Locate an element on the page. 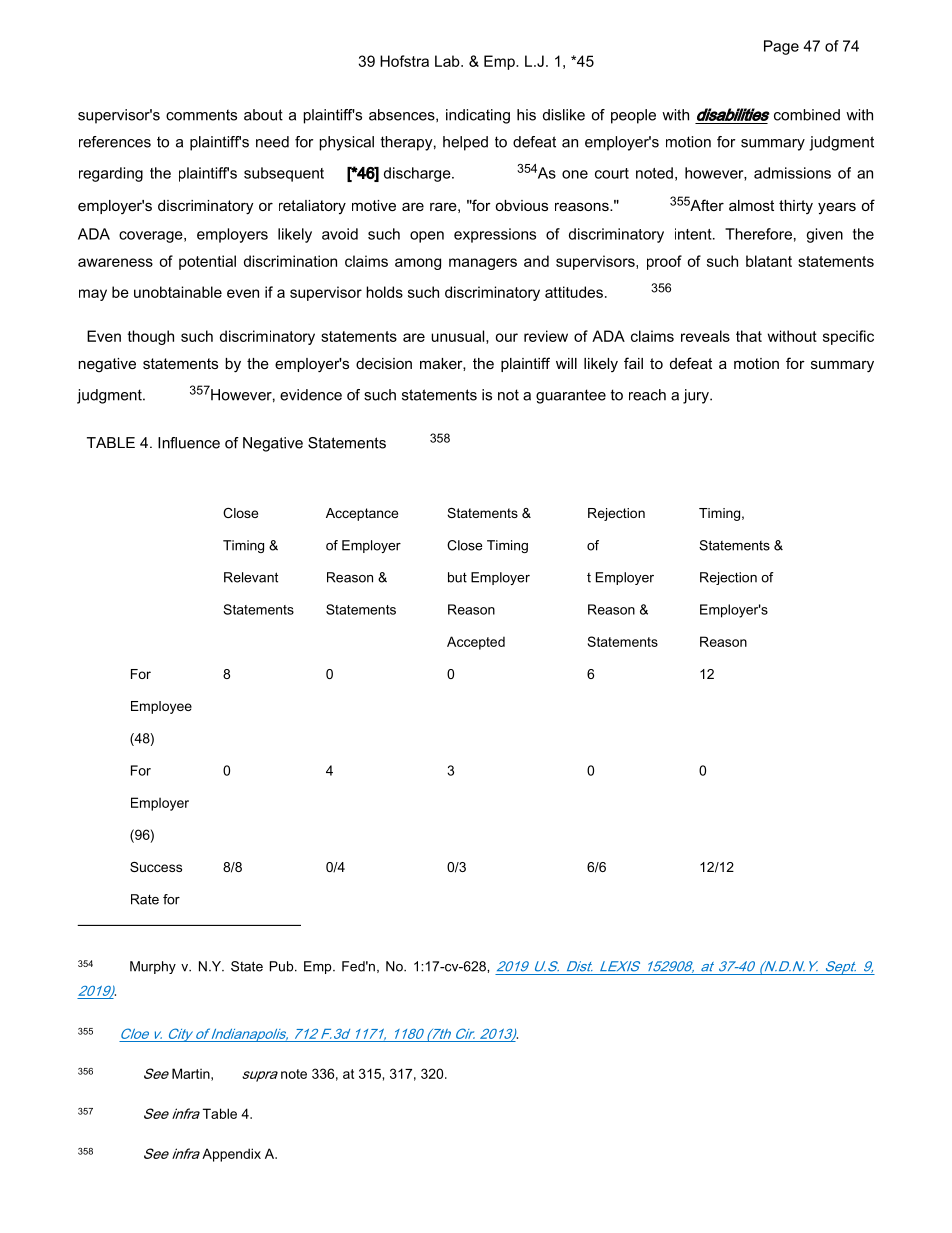 The image size is (952, 1233). Influence is located at coordinates (189, 443).
